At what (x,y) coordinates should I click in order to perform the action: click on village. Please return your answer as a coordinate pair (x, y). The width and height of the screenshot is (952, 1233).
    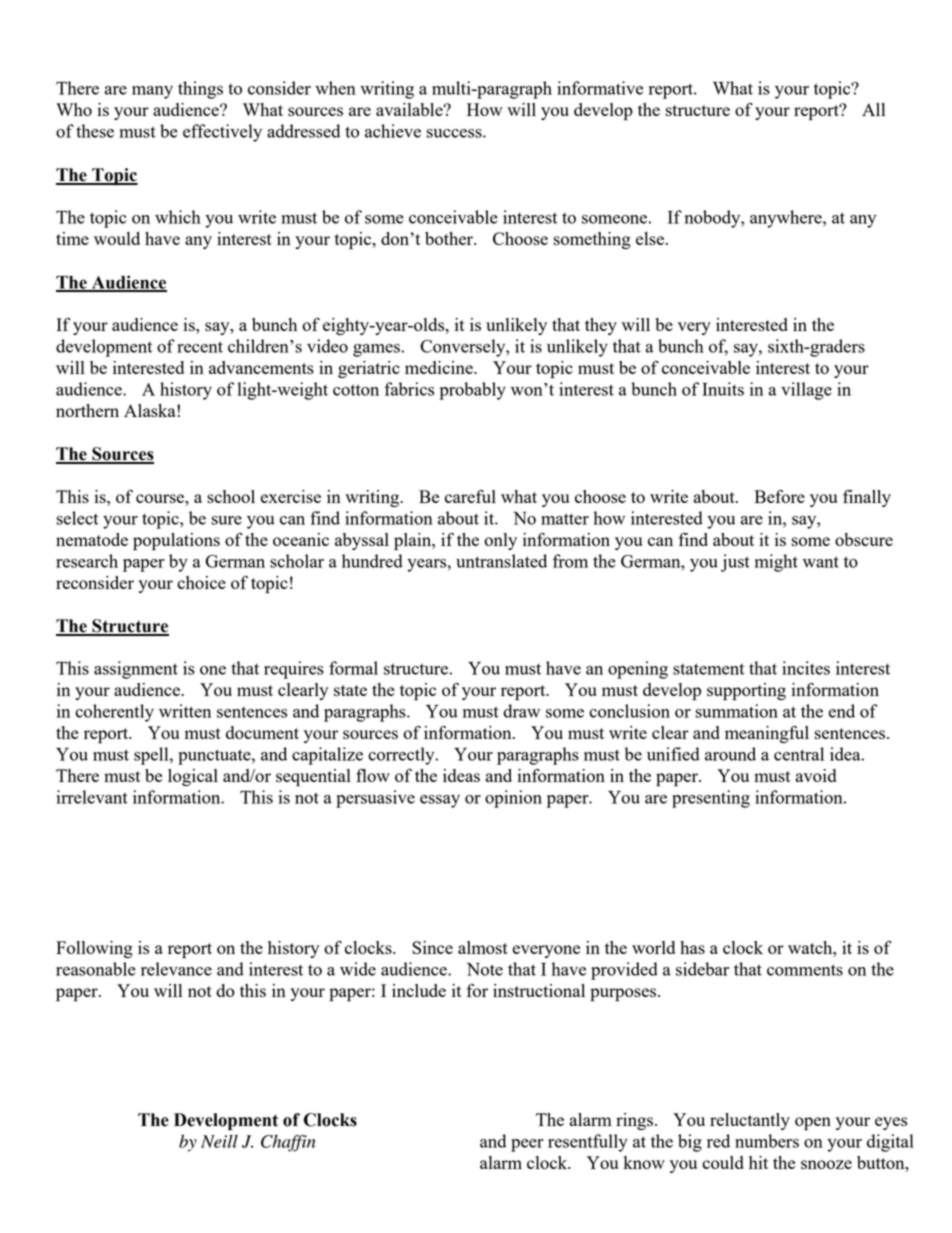
    Looking at the image, I should click on (806, 391).
